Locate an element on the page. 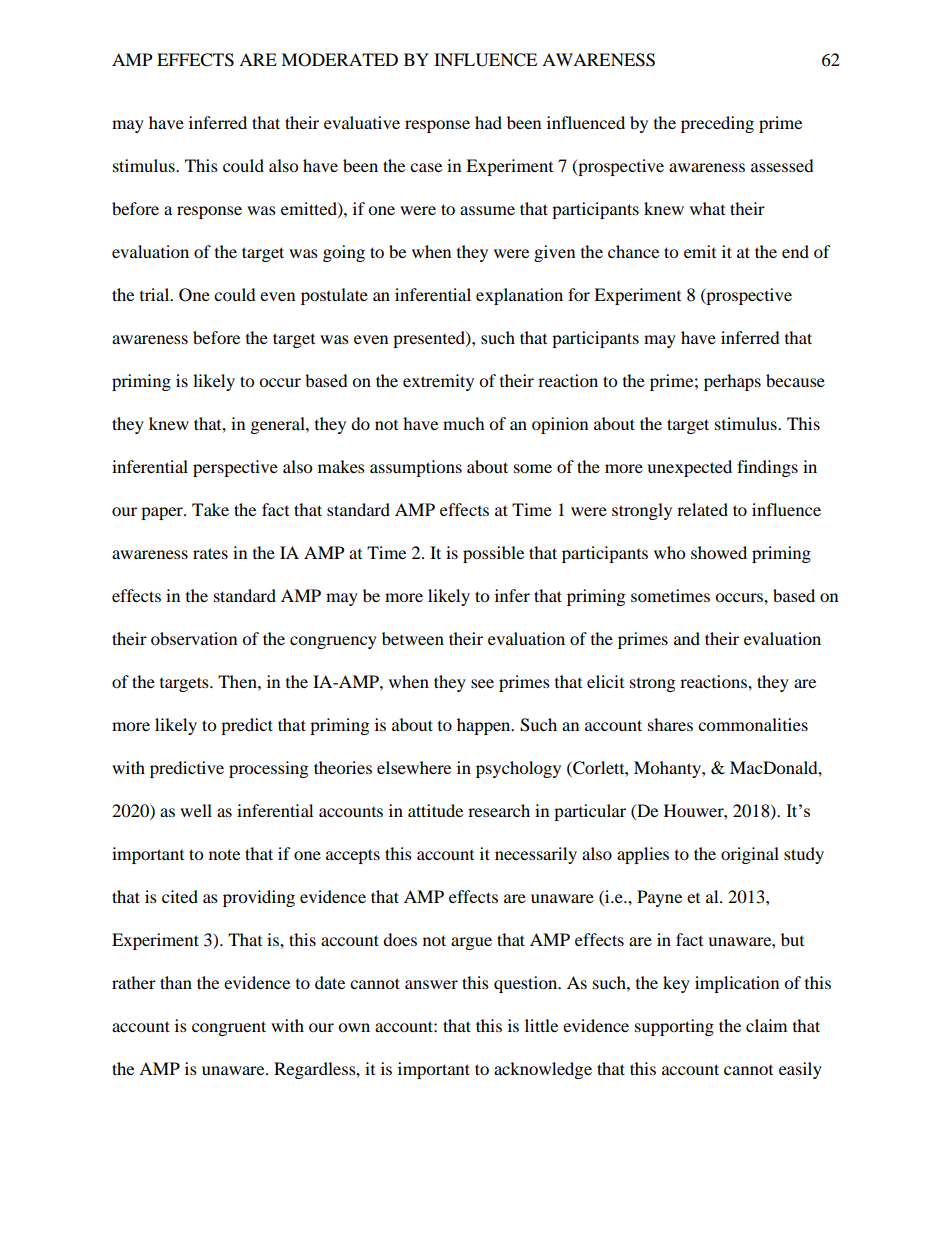  rates is located at coordinates (210, 553).
